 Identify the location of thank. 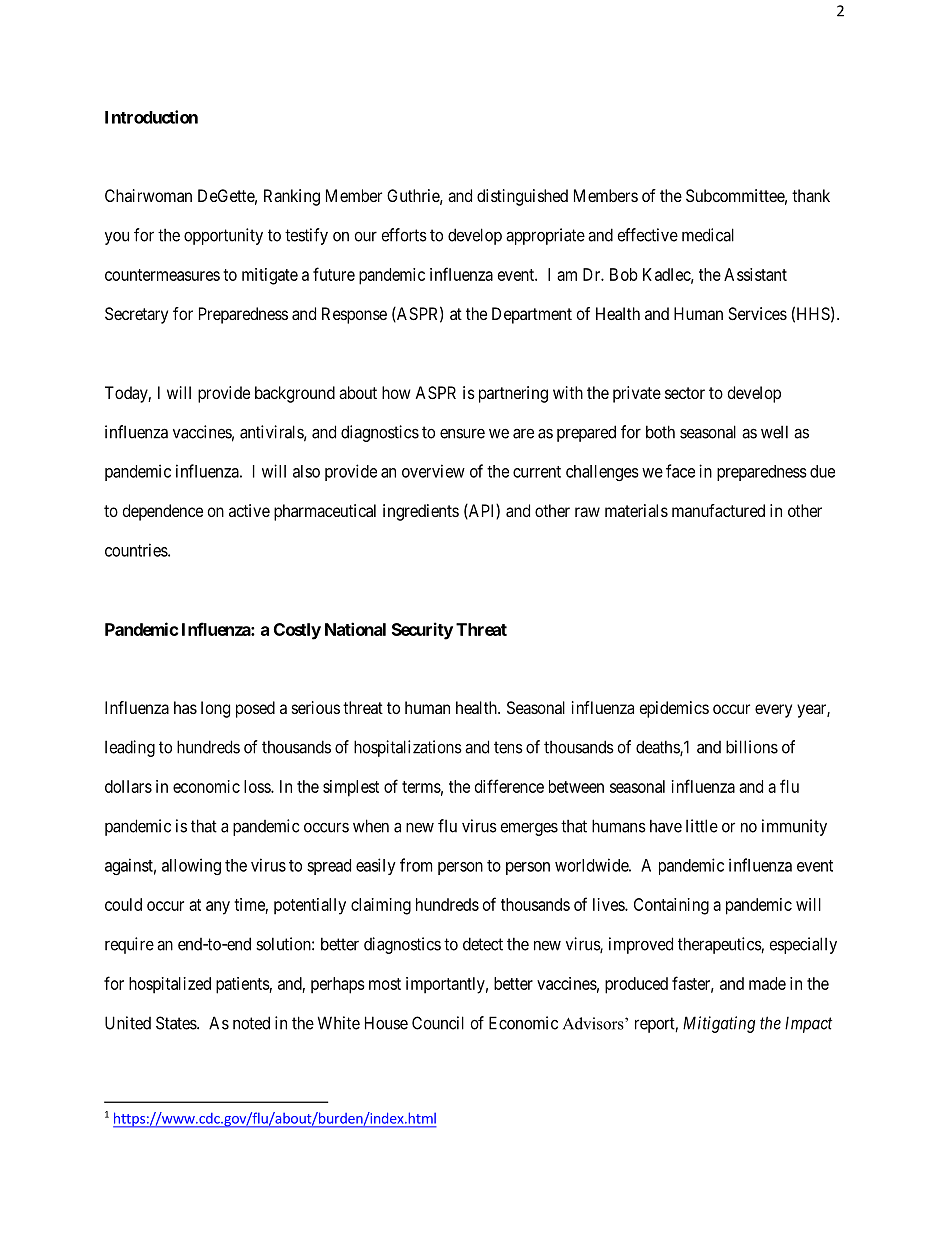
(811, 195).
